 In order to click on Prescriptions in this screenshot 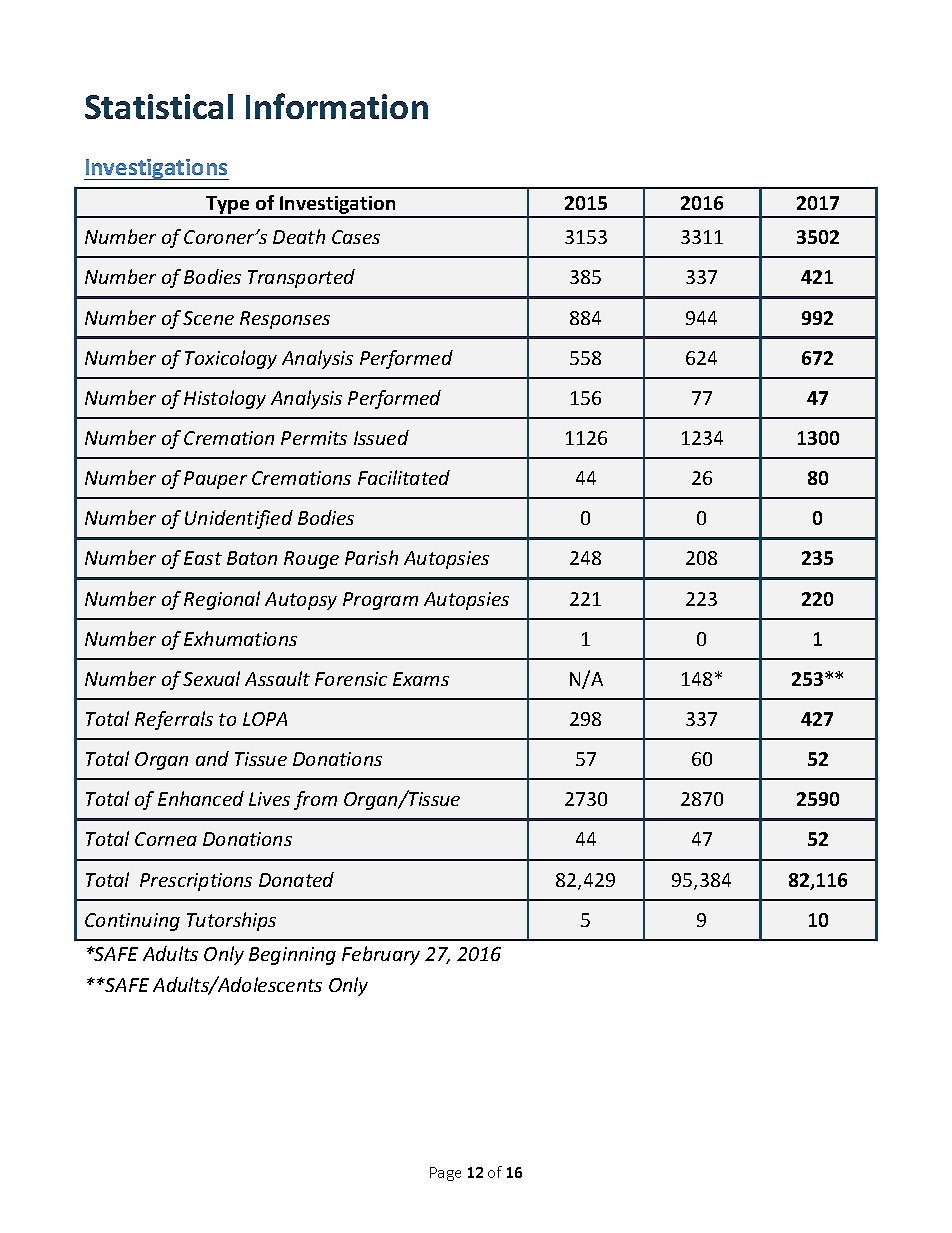, I will do `click(196, 882)`.
